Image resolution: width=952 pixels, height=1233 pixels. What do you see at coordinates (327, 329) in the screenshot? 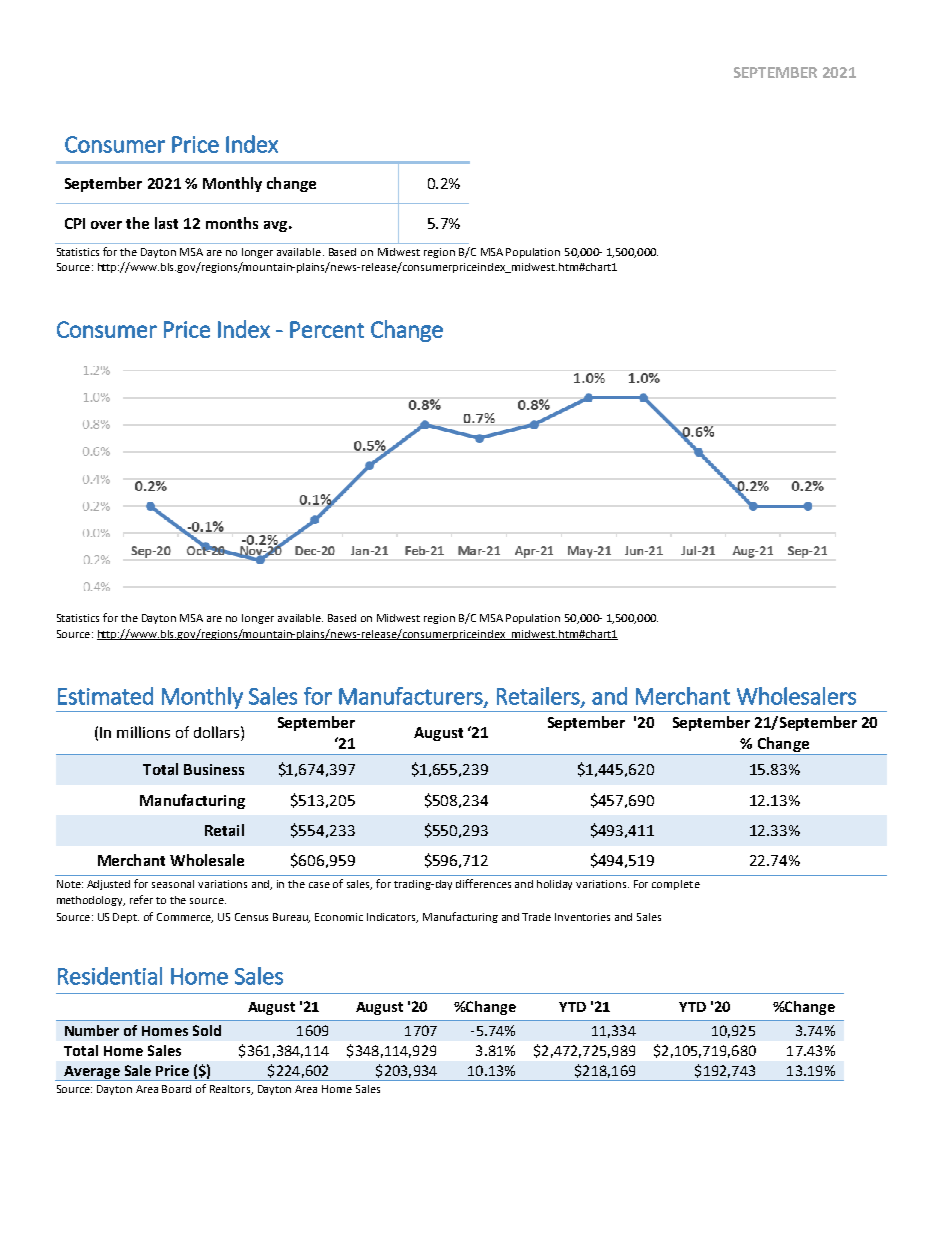
I see `Percent` at bounding box center [327, 329].
